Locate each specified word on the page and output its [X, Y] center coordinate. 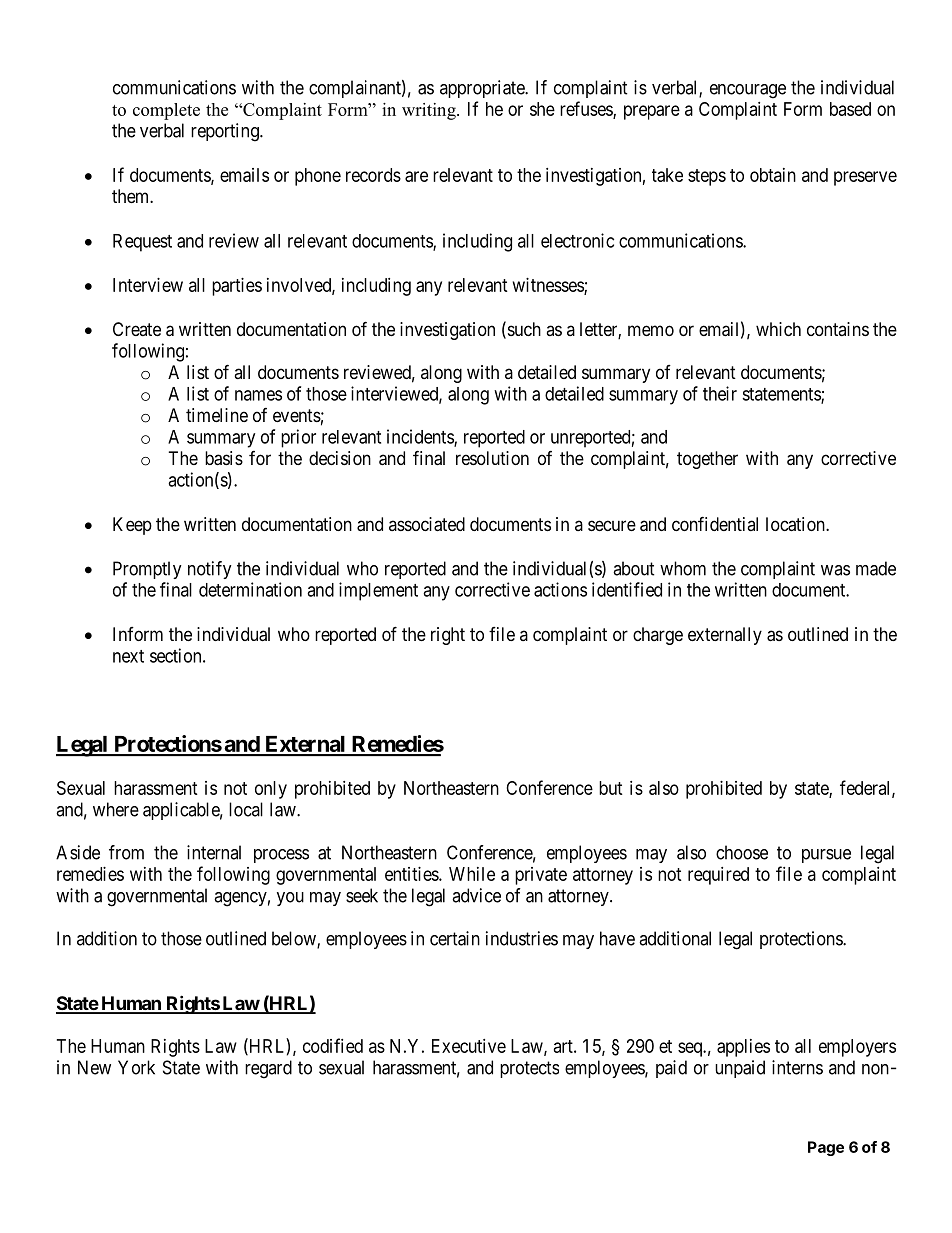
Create [137, 329]
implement [378, 591]
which [778, 329]
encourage [748, 91]
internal [214, 852]
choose [742, 852]
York [136, 1067]
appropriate [483, 89]
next [128, 656]
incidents [421, 437]
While [472, 874]
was [835, 570]
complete [166, 111]
